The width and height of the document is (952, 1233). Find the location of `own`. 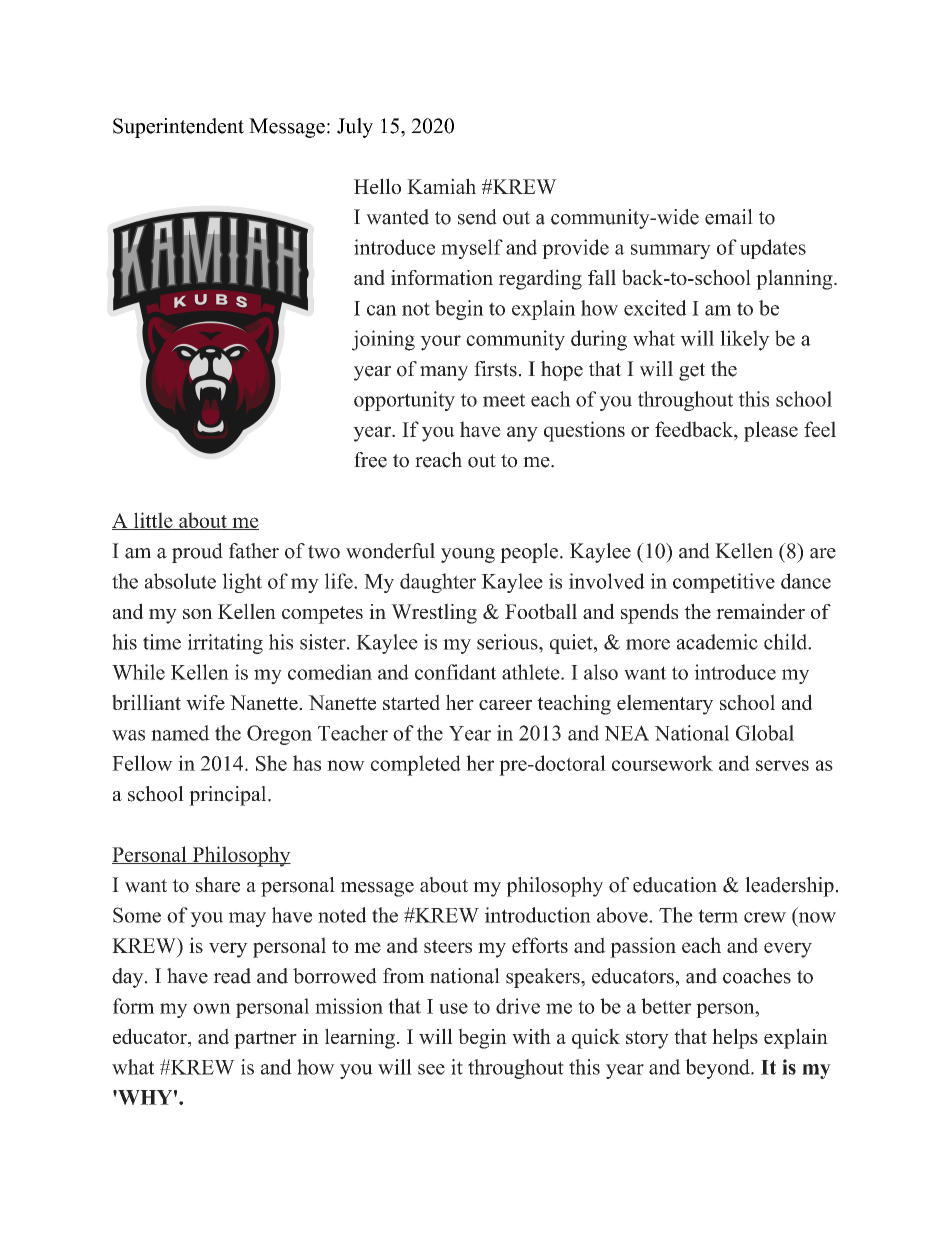

own is located at coordinates (212, 1008).
